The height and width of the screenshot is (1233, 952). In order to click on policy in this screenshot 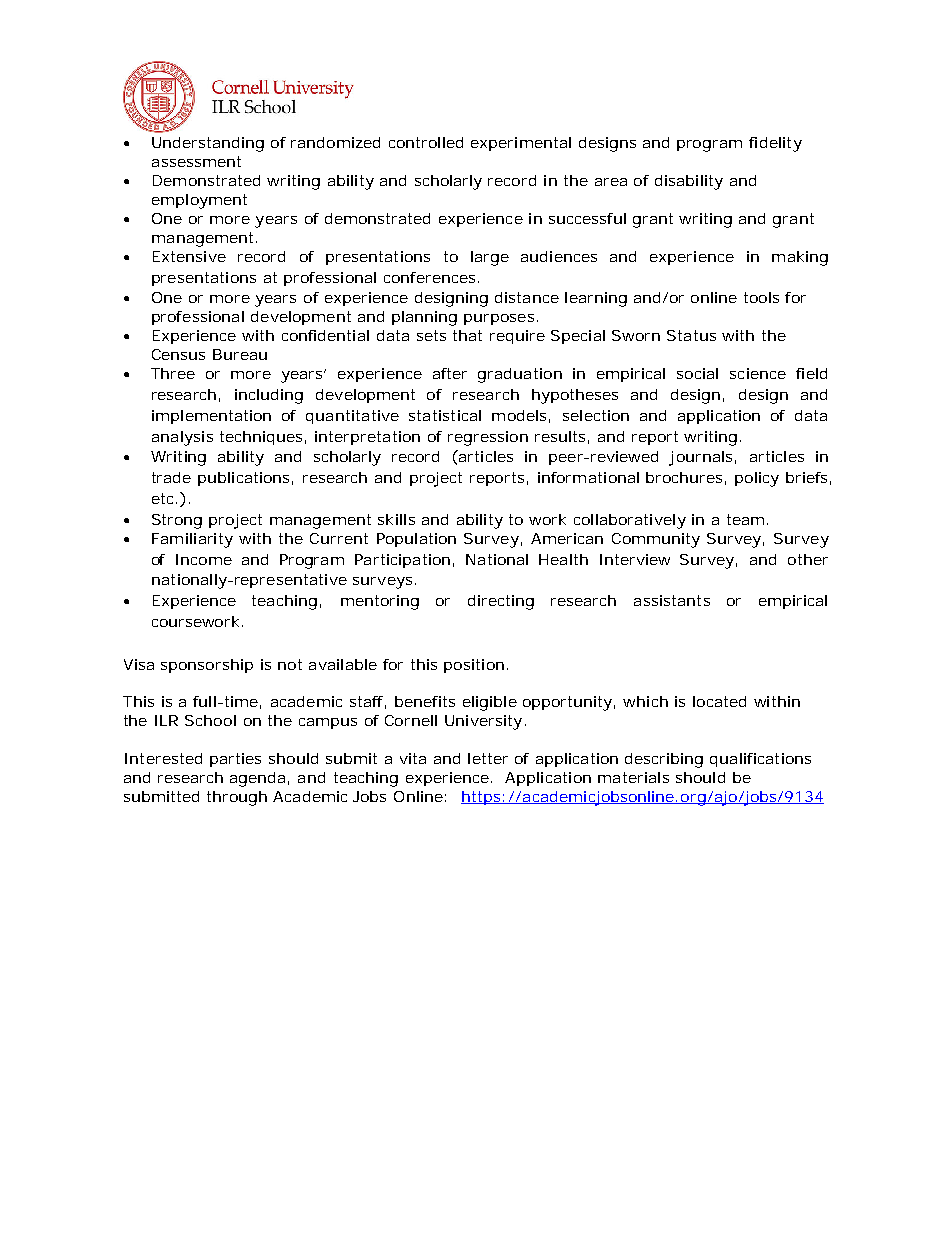, I will do `click(757, 479)`.
